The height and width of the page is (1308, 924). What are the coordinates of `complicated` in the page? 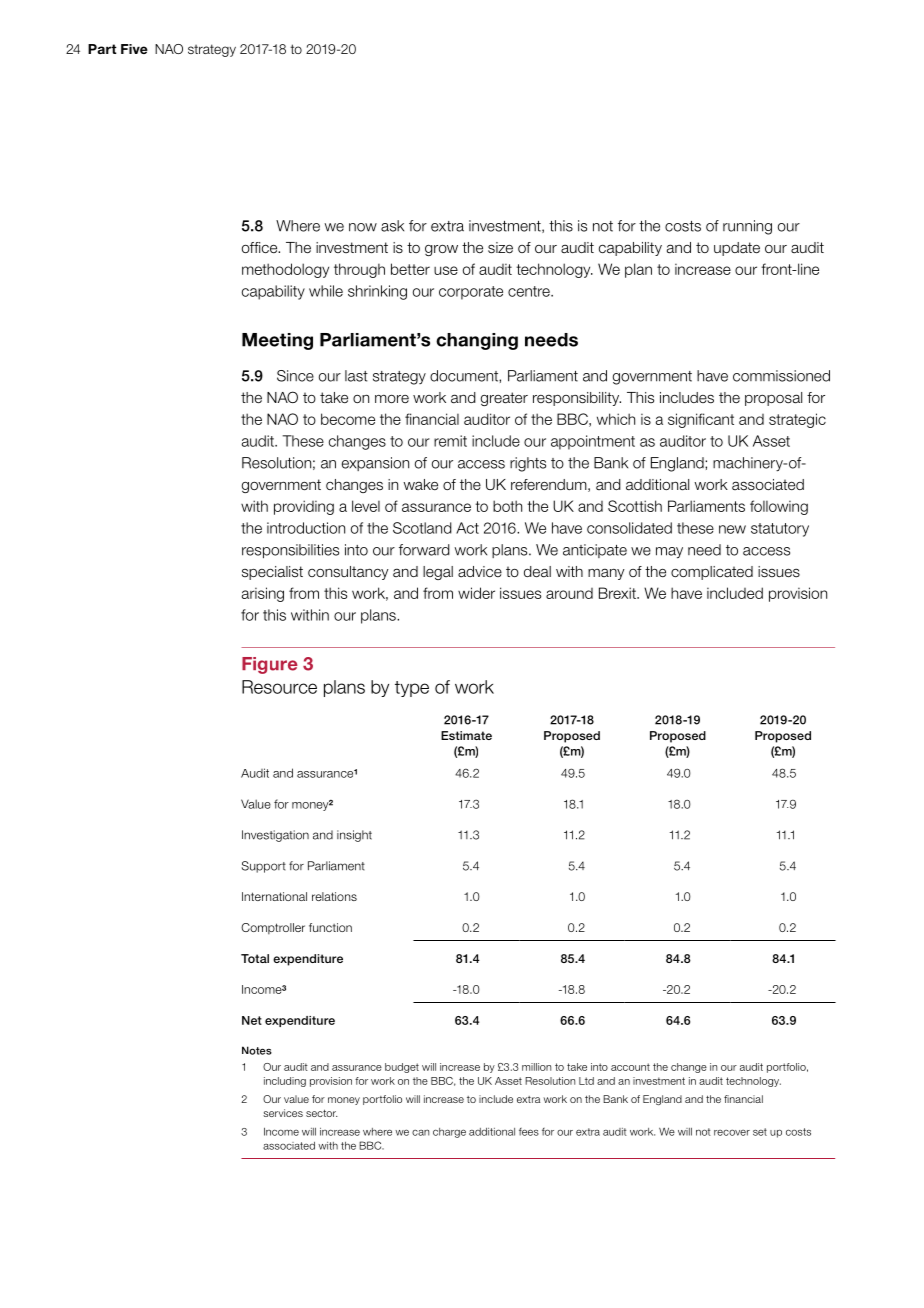 It's located at (712, 573).
